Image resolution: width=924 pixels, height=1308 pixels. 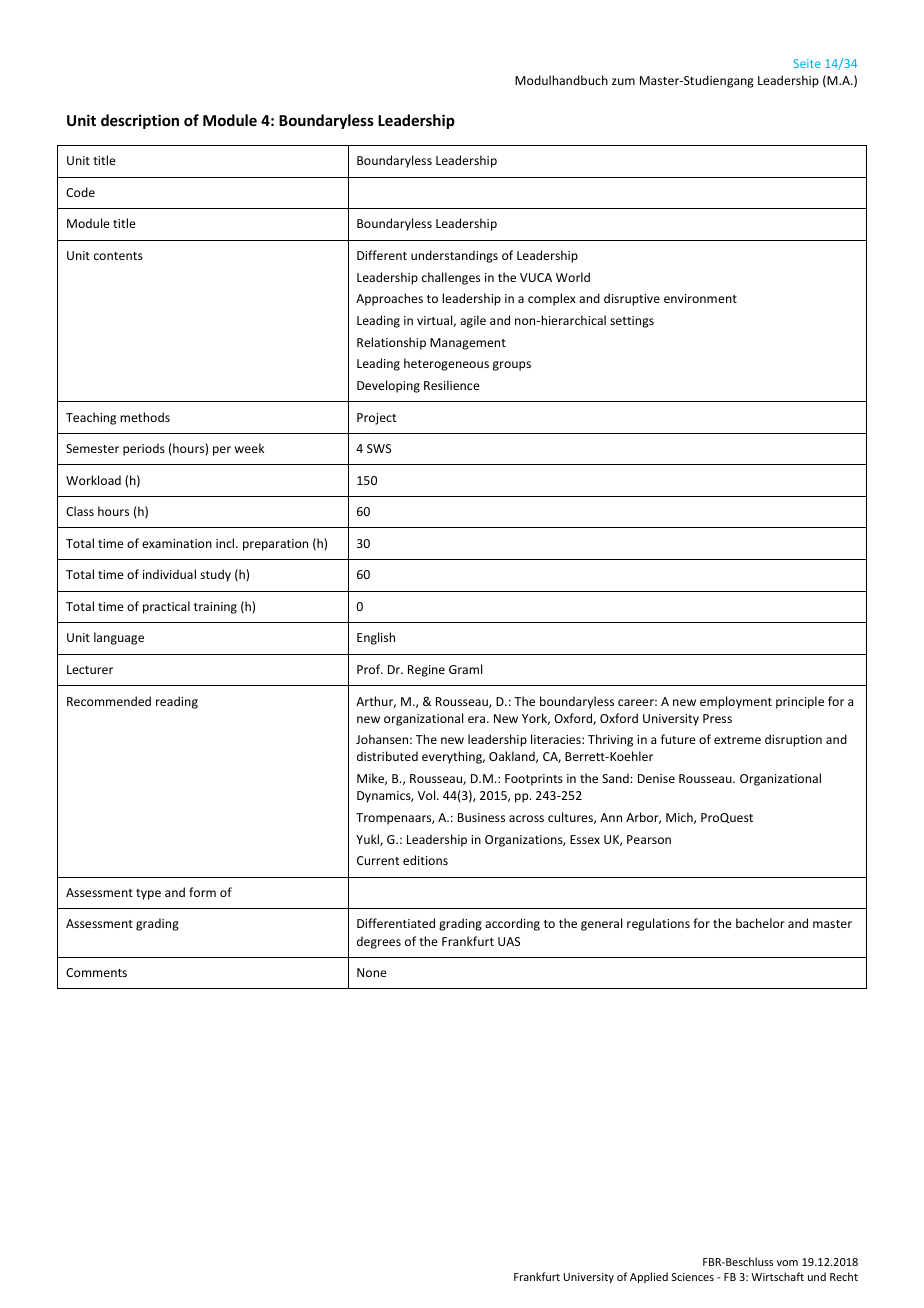 What do you see at coordinates (140, 121) in the screenshot?
I see `description` at bounding box center [140, 121].
